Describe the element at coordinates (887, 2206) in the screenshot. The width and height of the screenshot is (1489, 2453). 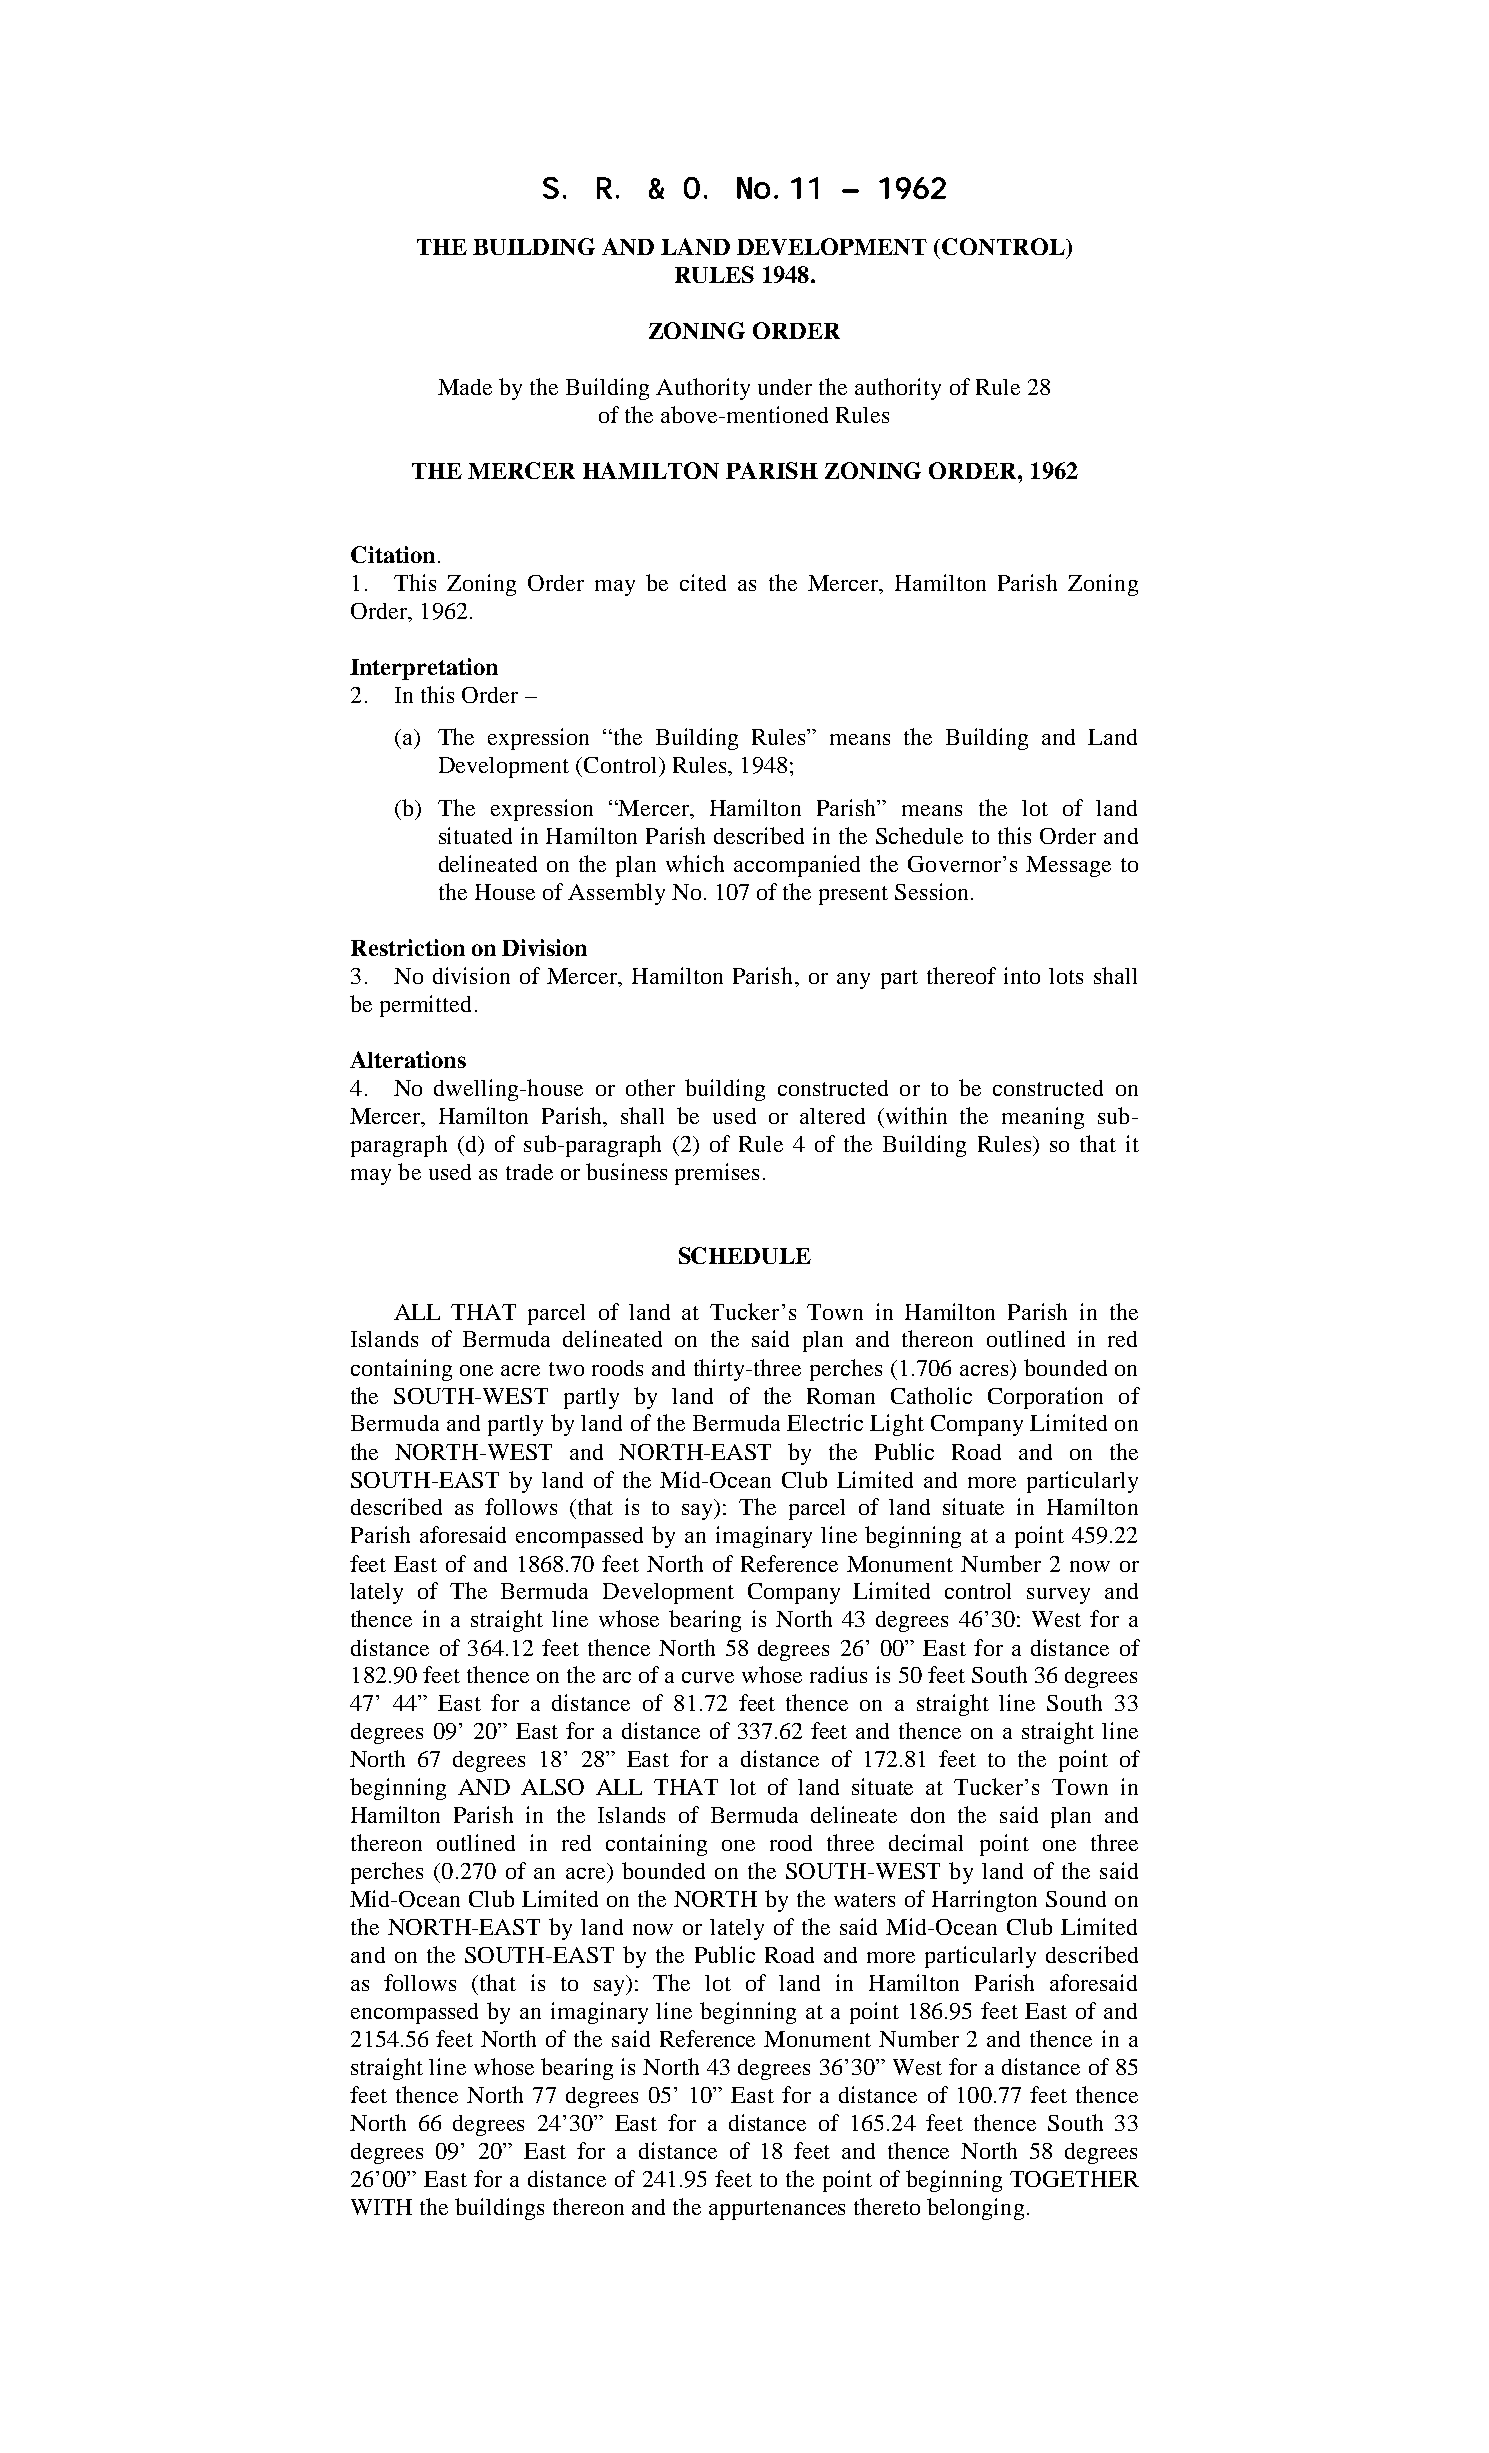
I see `thereto` at that location.
